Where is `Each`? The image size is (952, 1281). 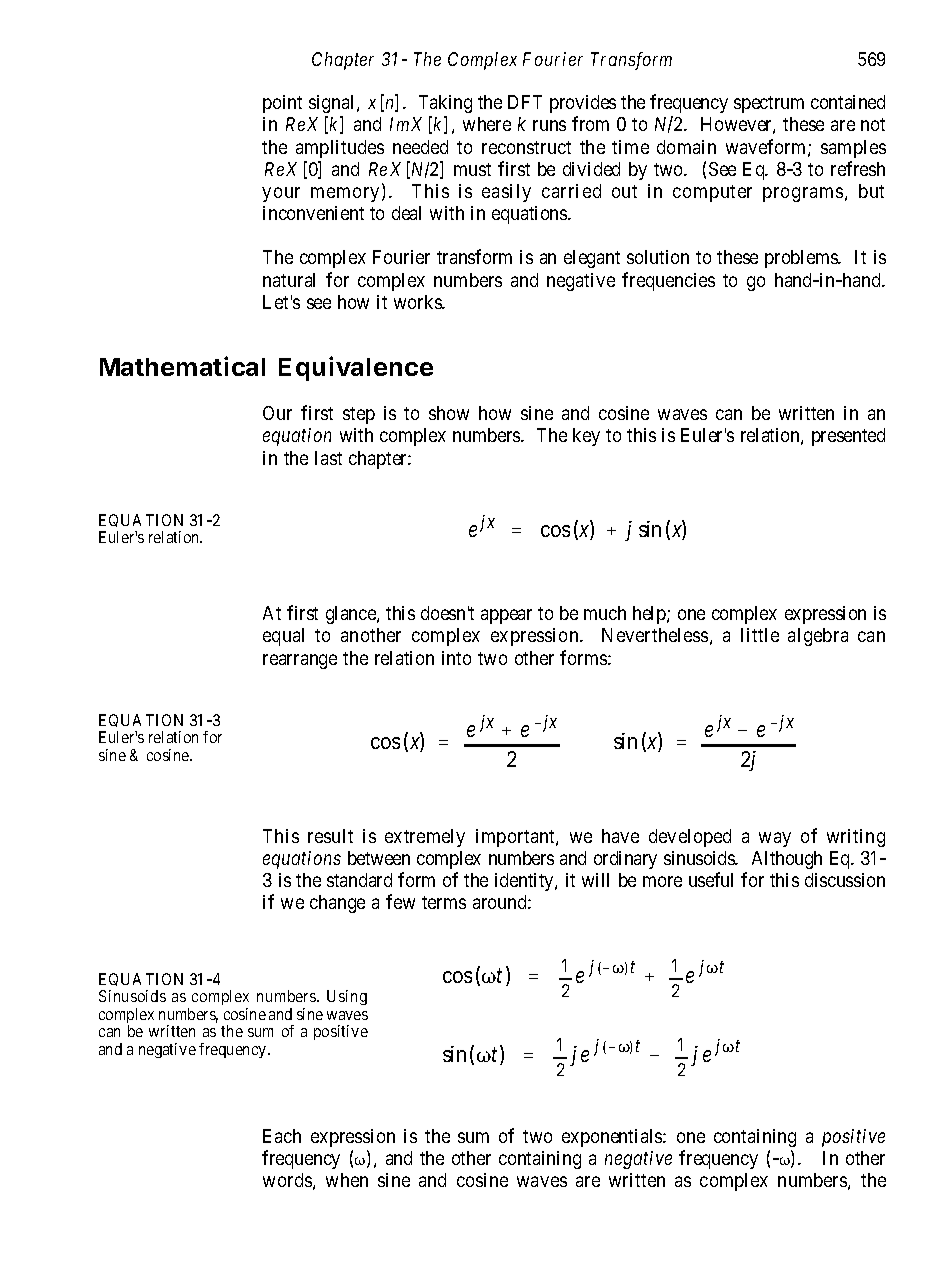
Each is located at coordinates (282, 1136).
